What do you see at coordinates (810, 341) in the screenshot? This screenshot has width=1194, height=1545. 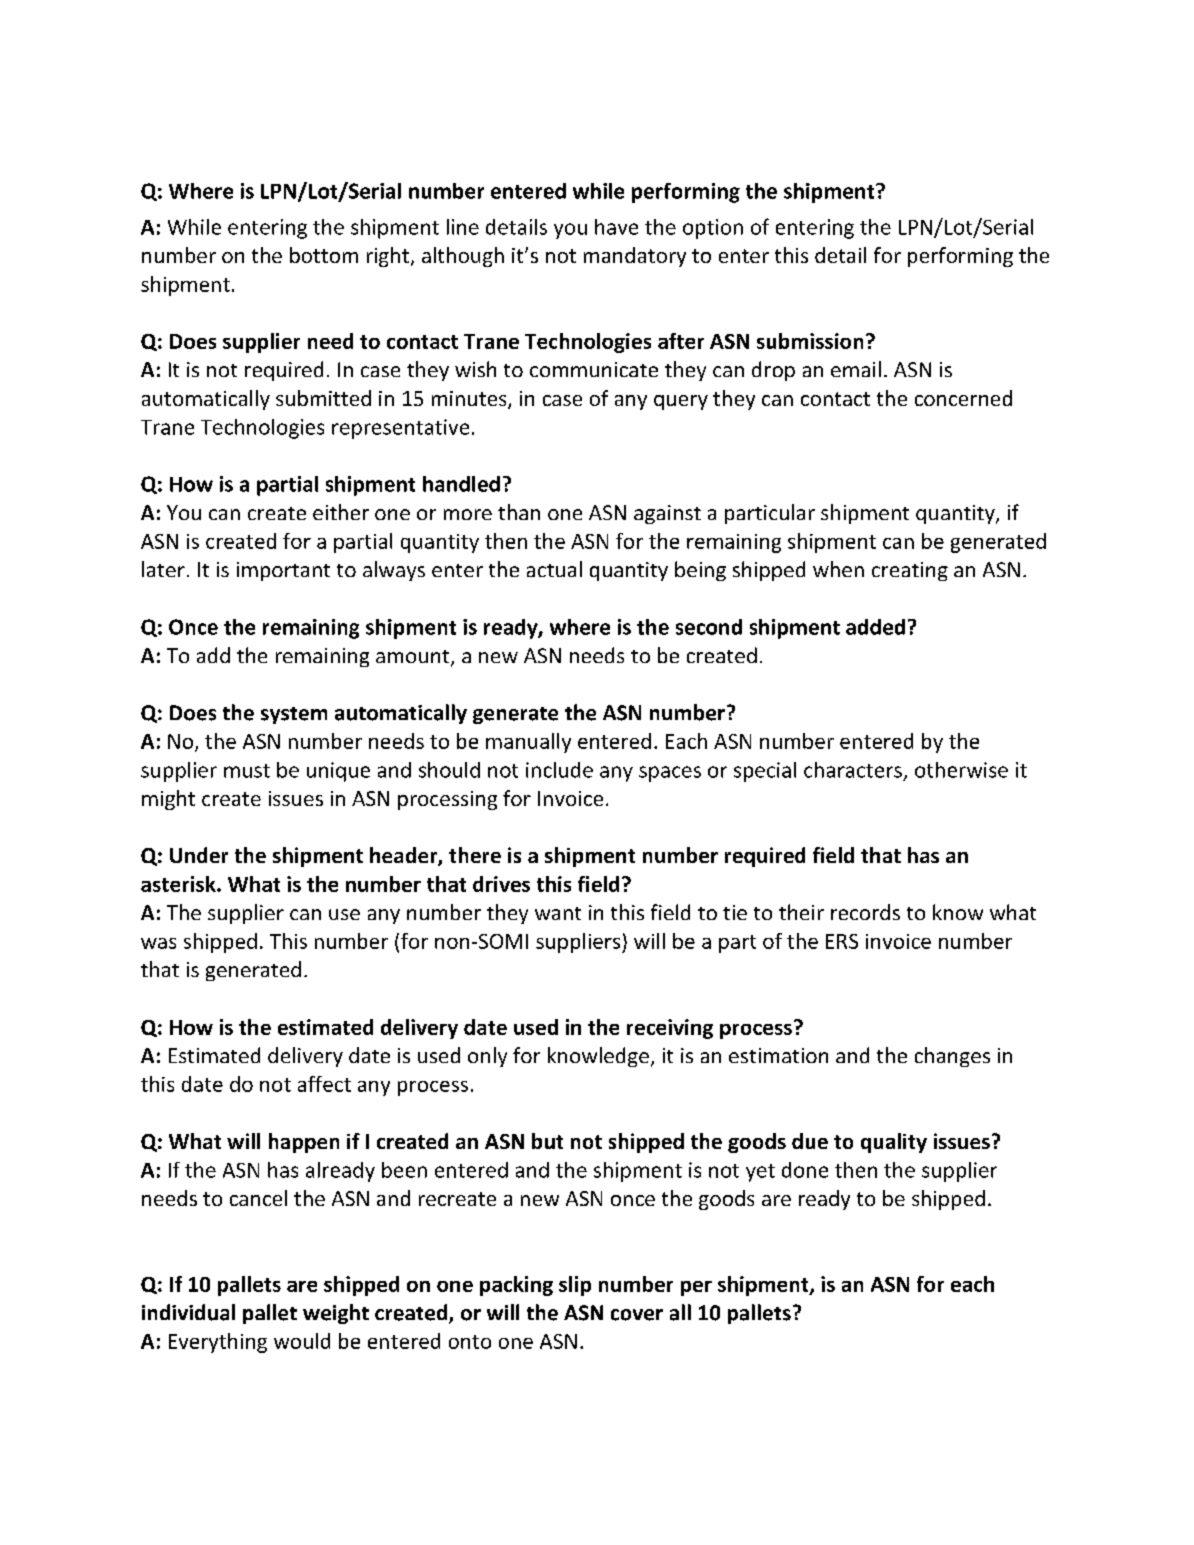 I see `submission` at bounding box center [810, 341].
